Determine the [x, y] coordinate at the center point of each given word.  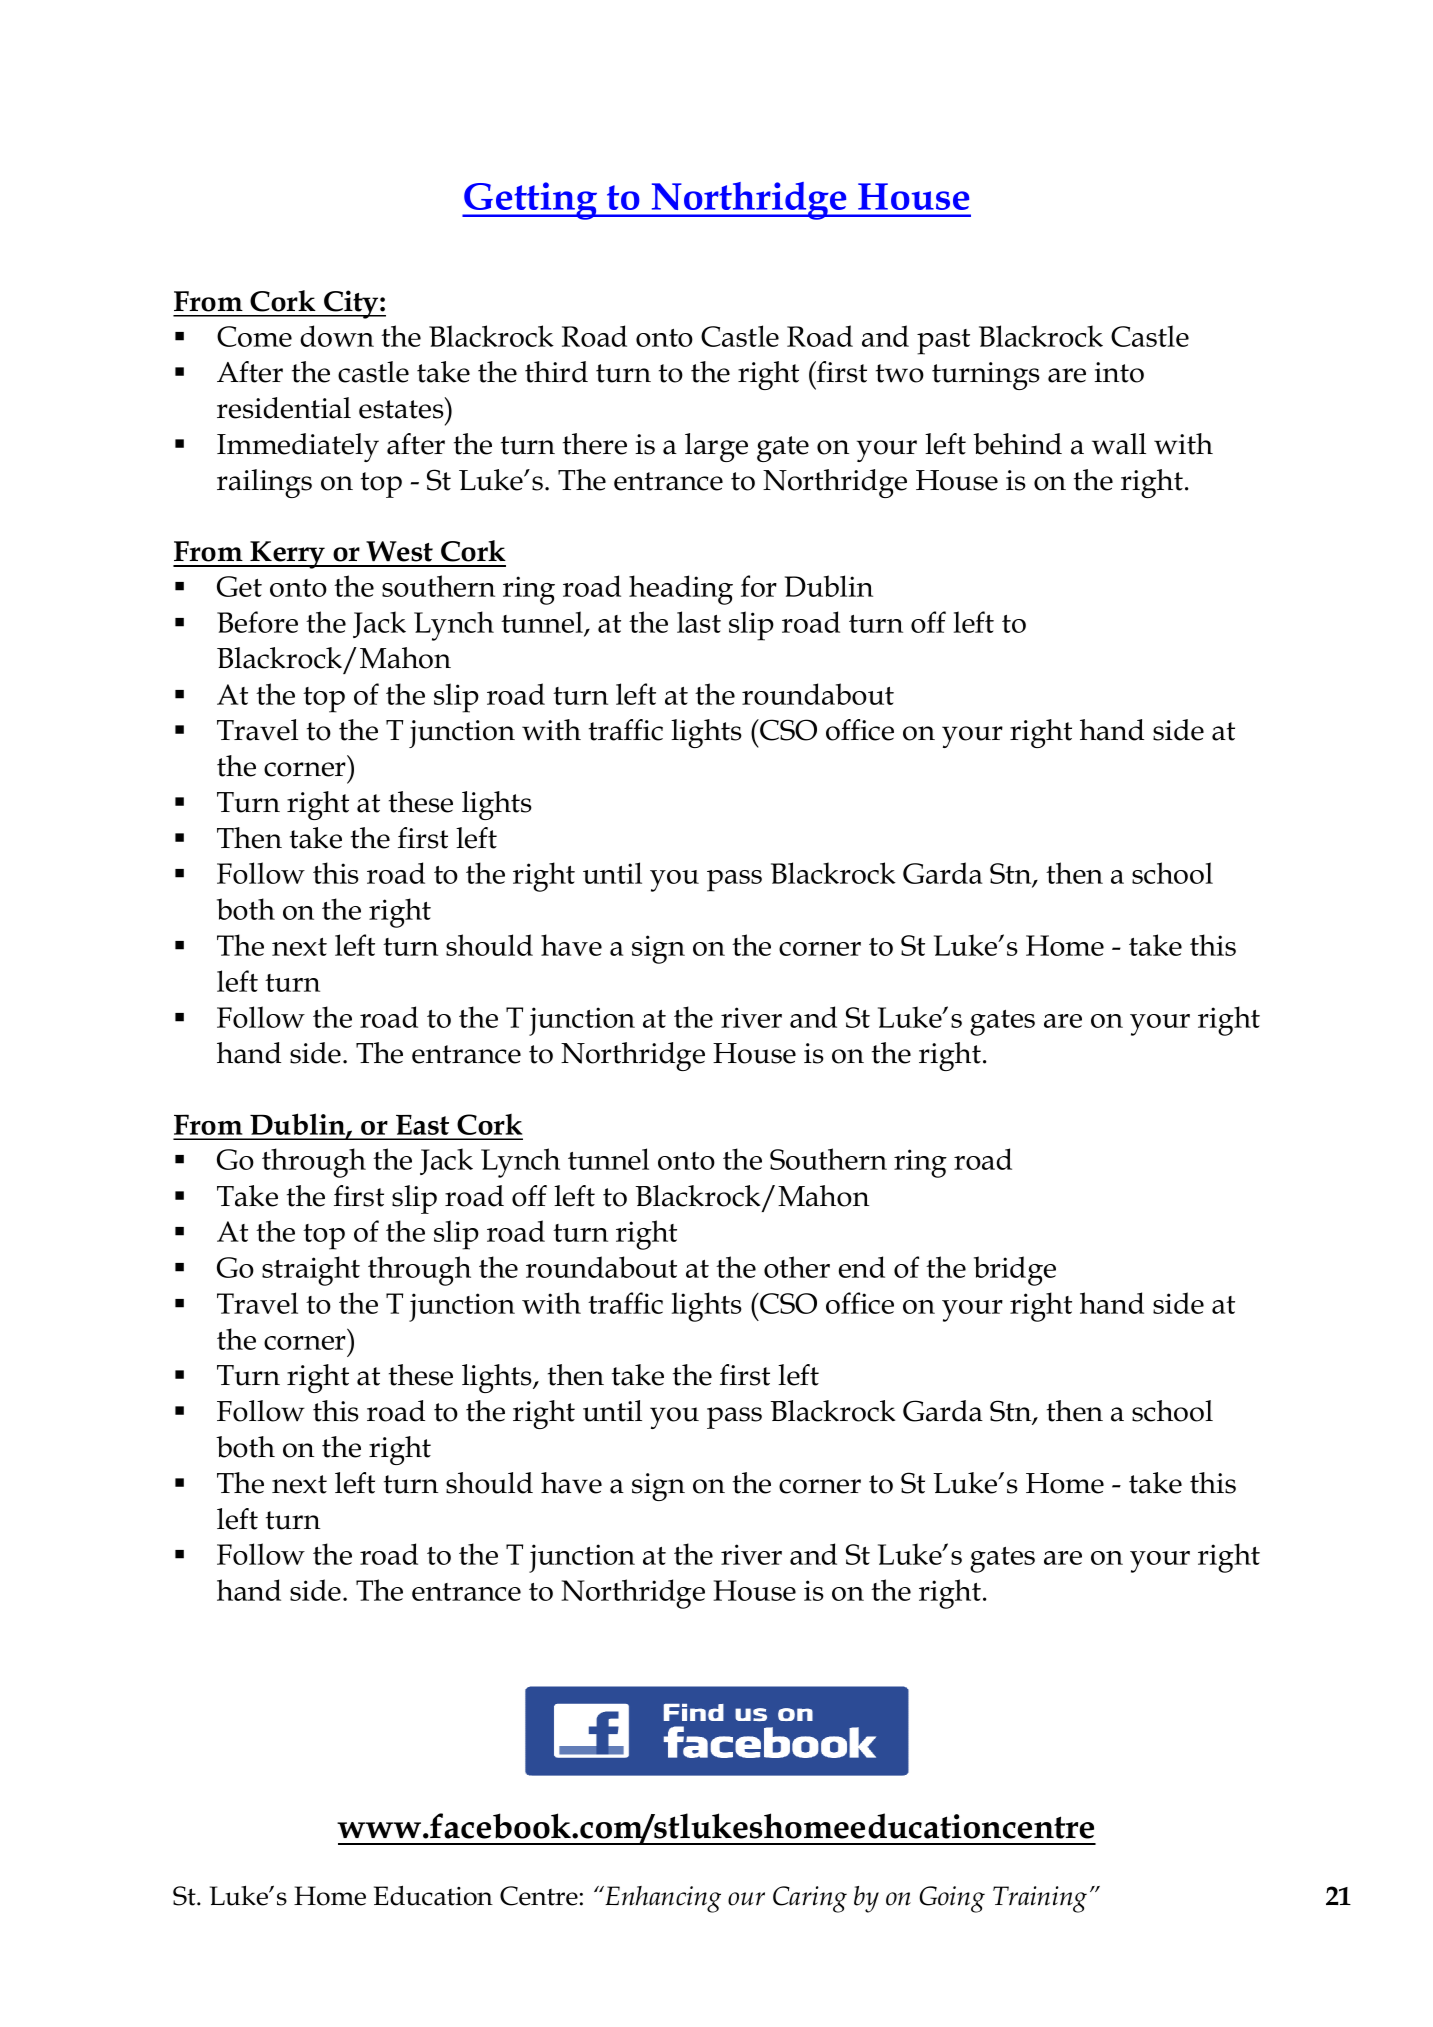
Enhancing [662, 1899]
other [797, 1267]
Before [257, 622]
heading [681, 590]
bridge [1015, 1271]
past [943, 342]
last [699, 622]
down [337, 336]
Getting [531, 201]
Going [952, 1899]
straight [311, 1271]
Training [1040, 1899]
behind [1017, 444]
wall [1119, 444]
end [862, 1267]
